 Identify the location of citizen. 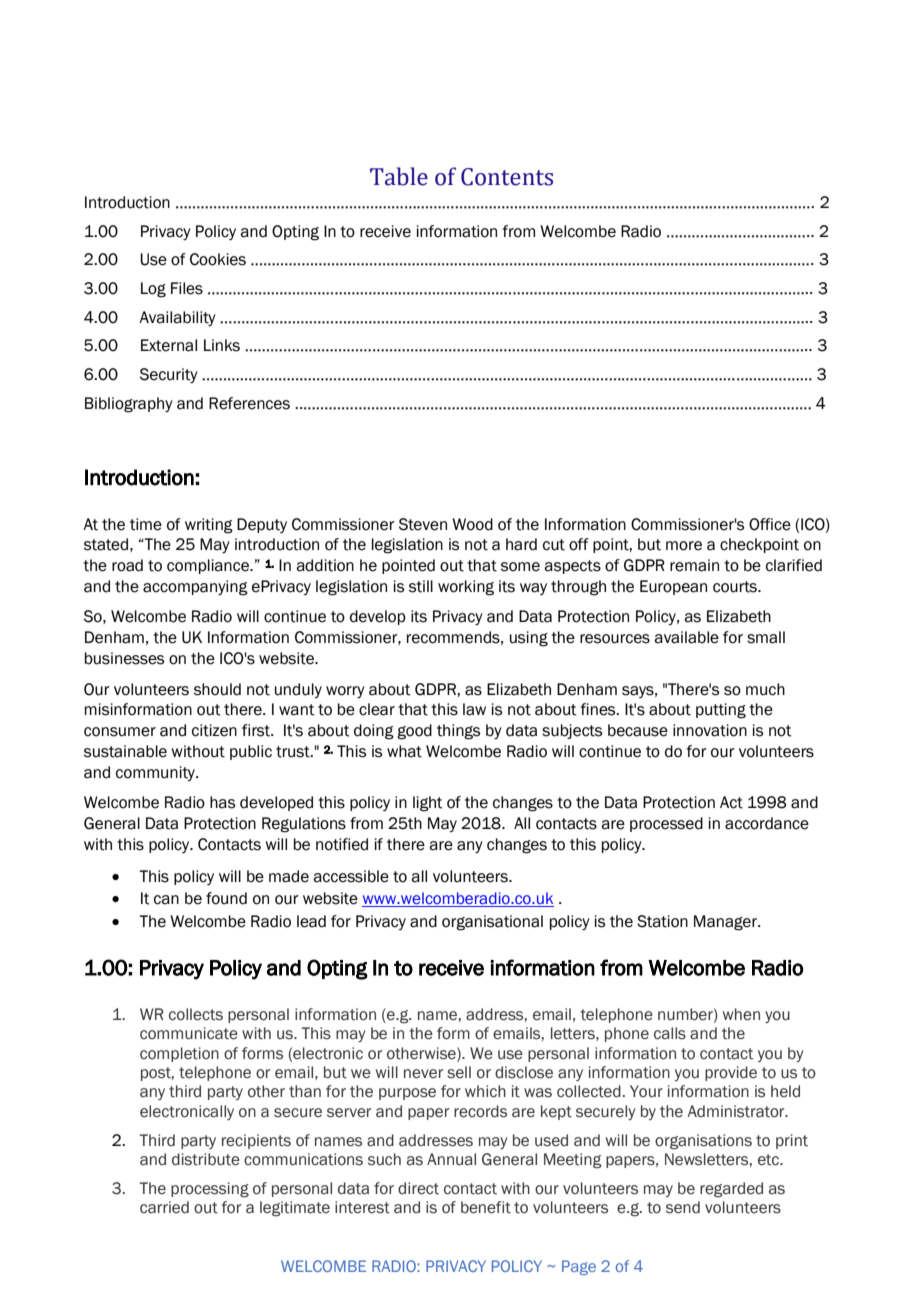
(214, 730).
